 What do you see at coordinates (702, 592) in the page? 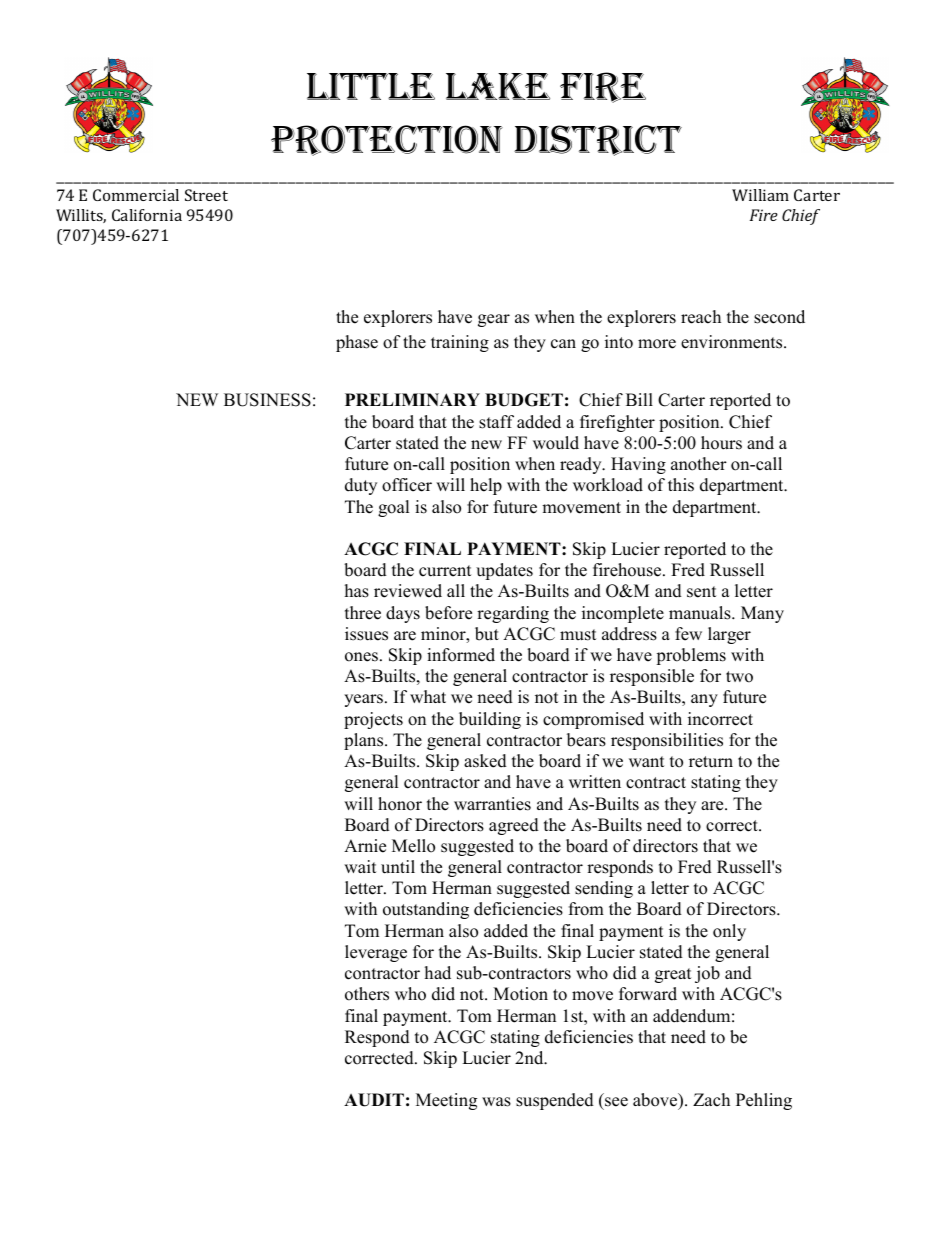
I see `sent` at bounding box center [702, 592].
